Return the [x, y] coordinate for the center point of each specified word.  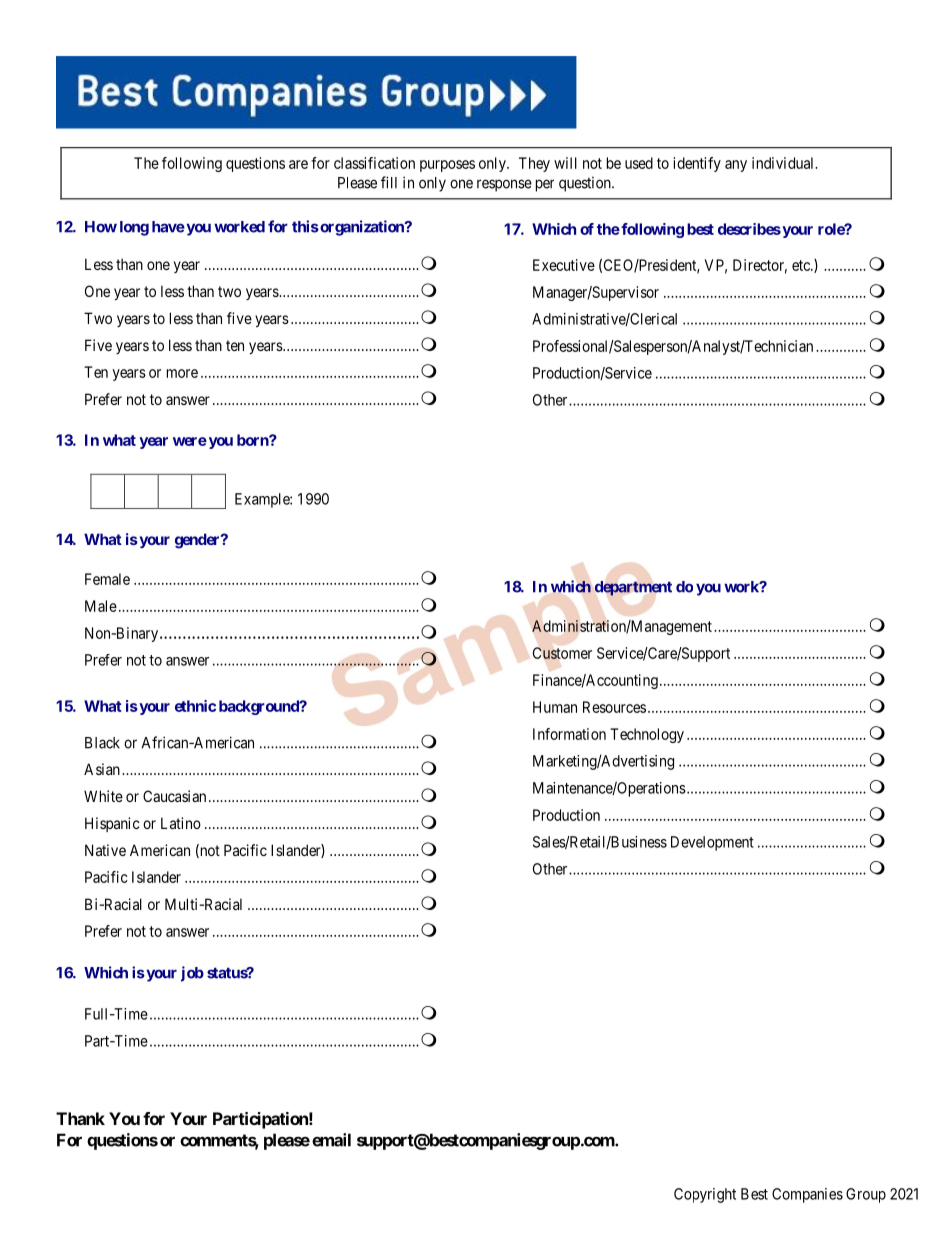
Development [712, 843]
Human [555, 707]
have [168, 227]
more [182, 373]
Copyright [705, 1195]
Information [569, 734]
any [736, 166]
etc [802, 265]
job [192, 974]
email [331, 1140]
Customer [562, 653]
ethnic [195, 706]
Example [263, 500]
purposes [447, 166]
